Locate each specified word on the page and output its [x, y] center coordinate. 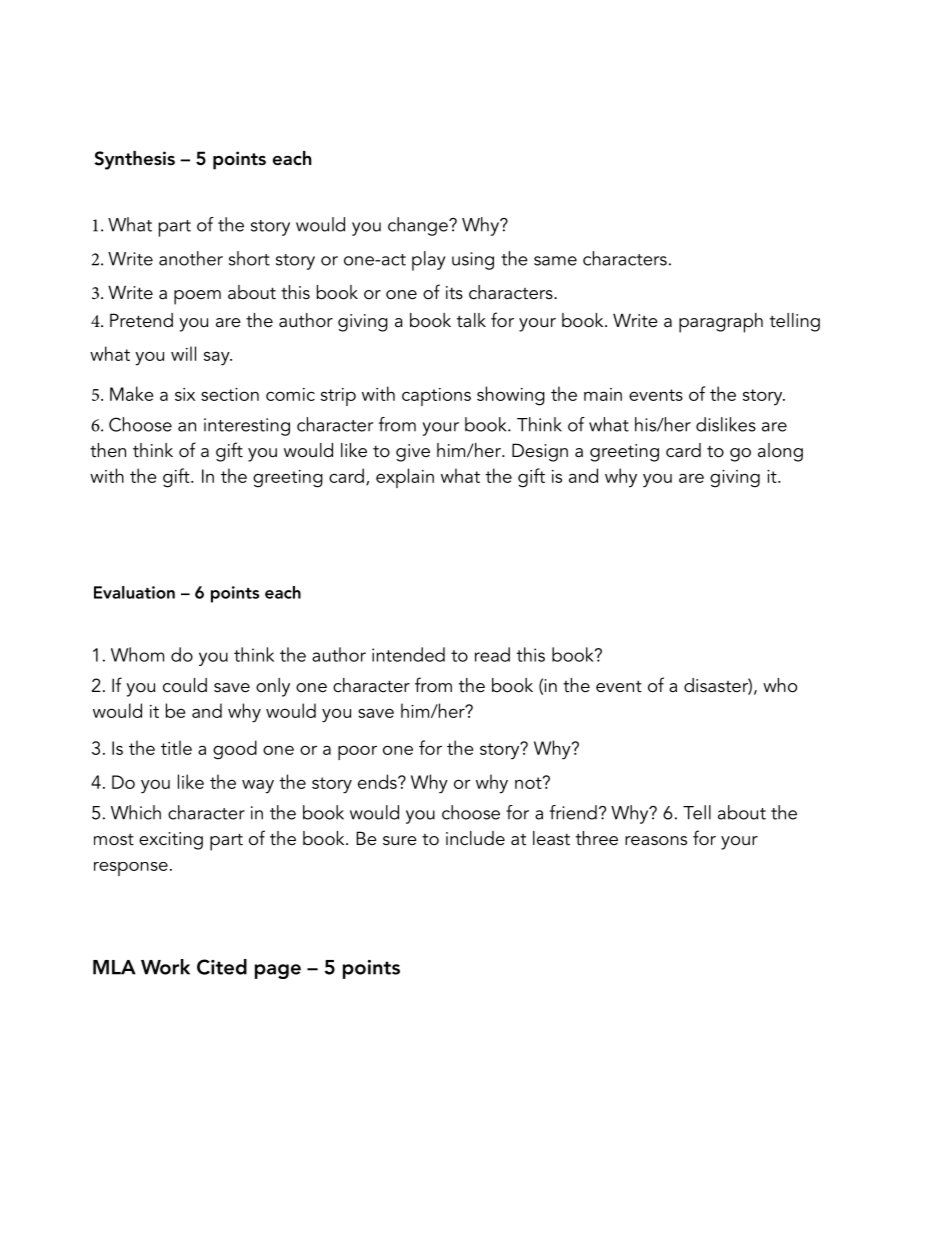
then [108, 450]
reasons [656, 841]
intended [408, 654]
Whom [137, 654]
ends [378, 781]
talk [471, 320]
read [492, 654]
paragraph [721, 323]
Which [136, 812]
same [555, 261]
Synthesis [135, 160]
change [419, 226]
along [780, 452]
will [183, 353]
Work [165, 967]
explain [405, 478]
